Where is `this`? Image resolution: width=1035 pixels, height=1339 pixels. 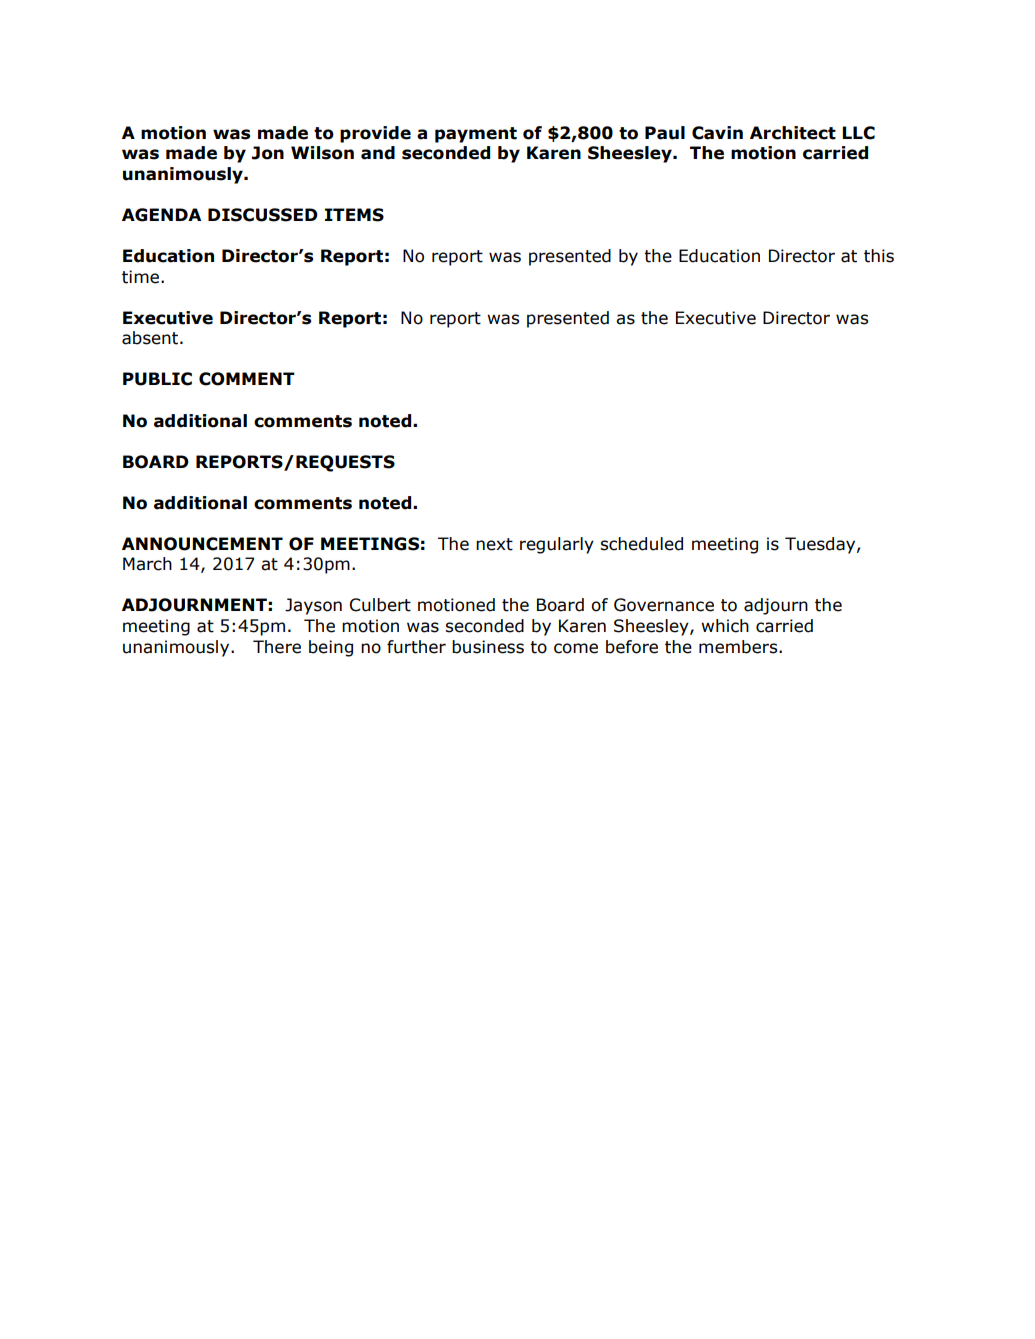
this is located at coordinates (879, 256).
